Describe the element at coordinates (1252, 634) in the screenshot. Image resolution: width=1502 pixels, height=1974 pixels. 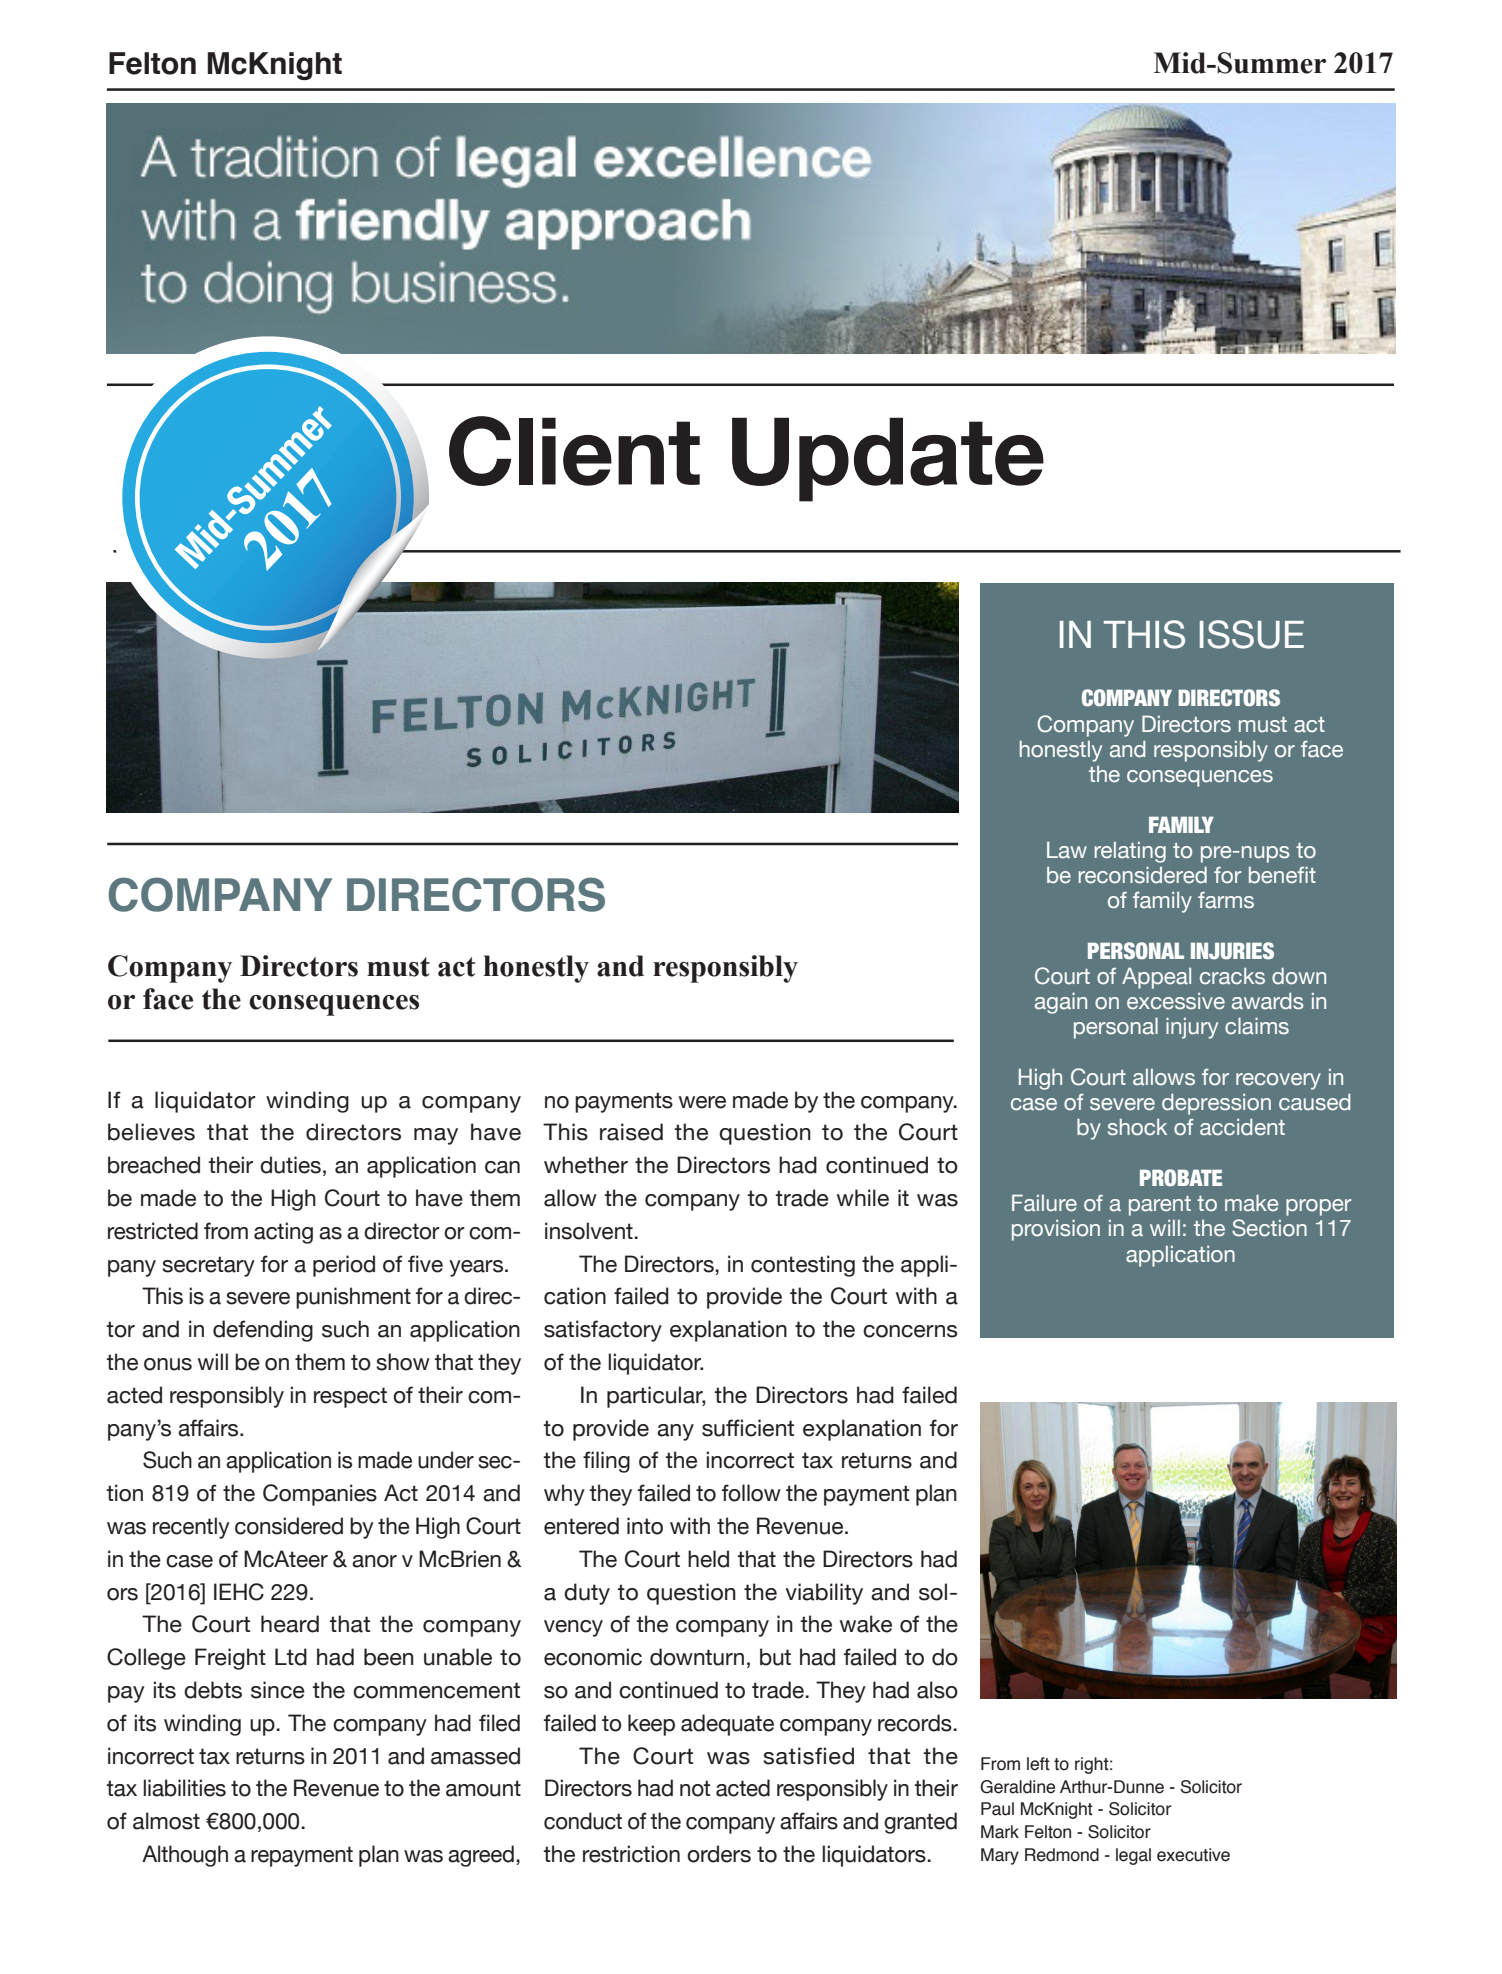
I see `ISSUE` at that location.
